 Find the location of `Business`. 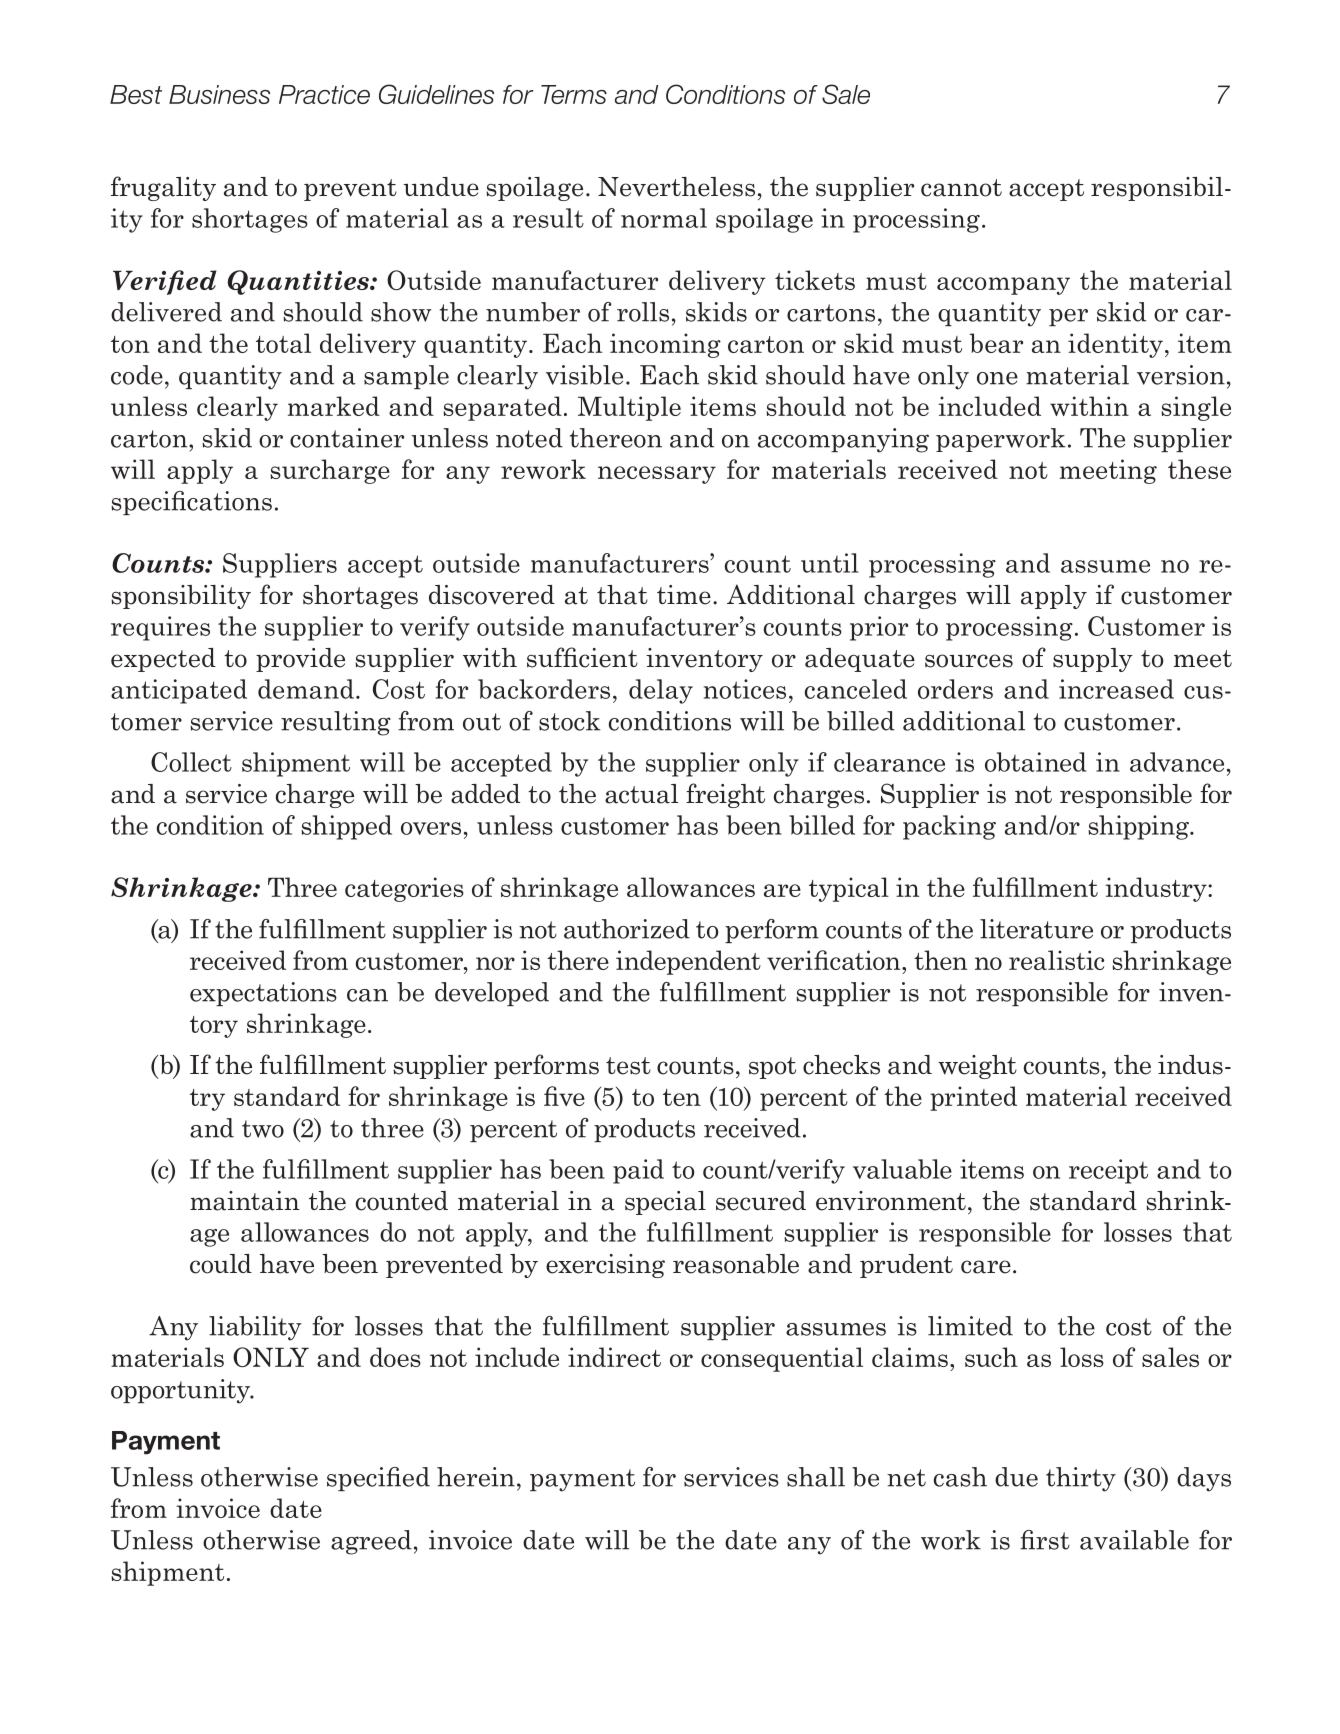

Business is located at coordinates (219, 94).
